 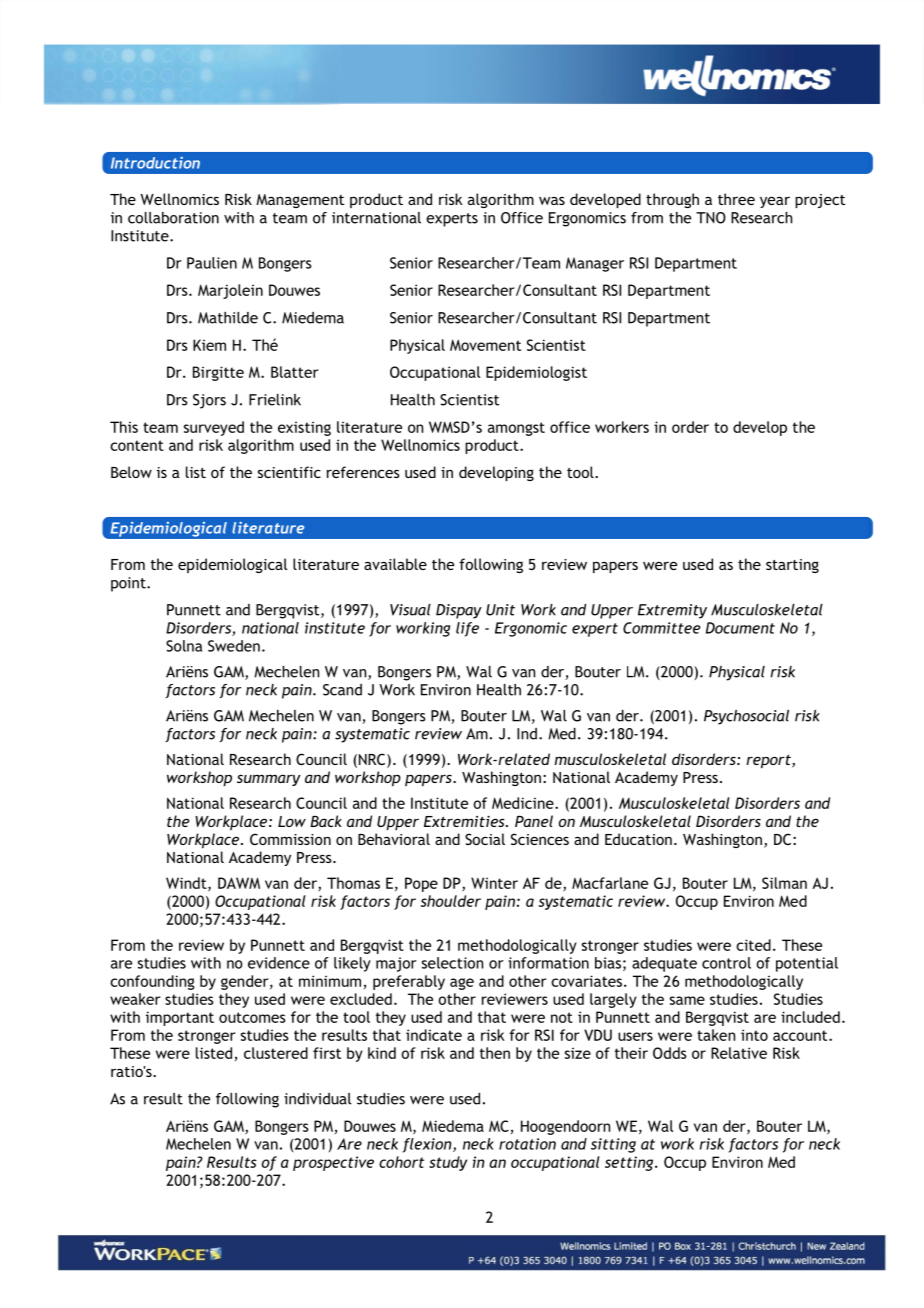 I want to click on Sweden, so click(x=234, y=646).
